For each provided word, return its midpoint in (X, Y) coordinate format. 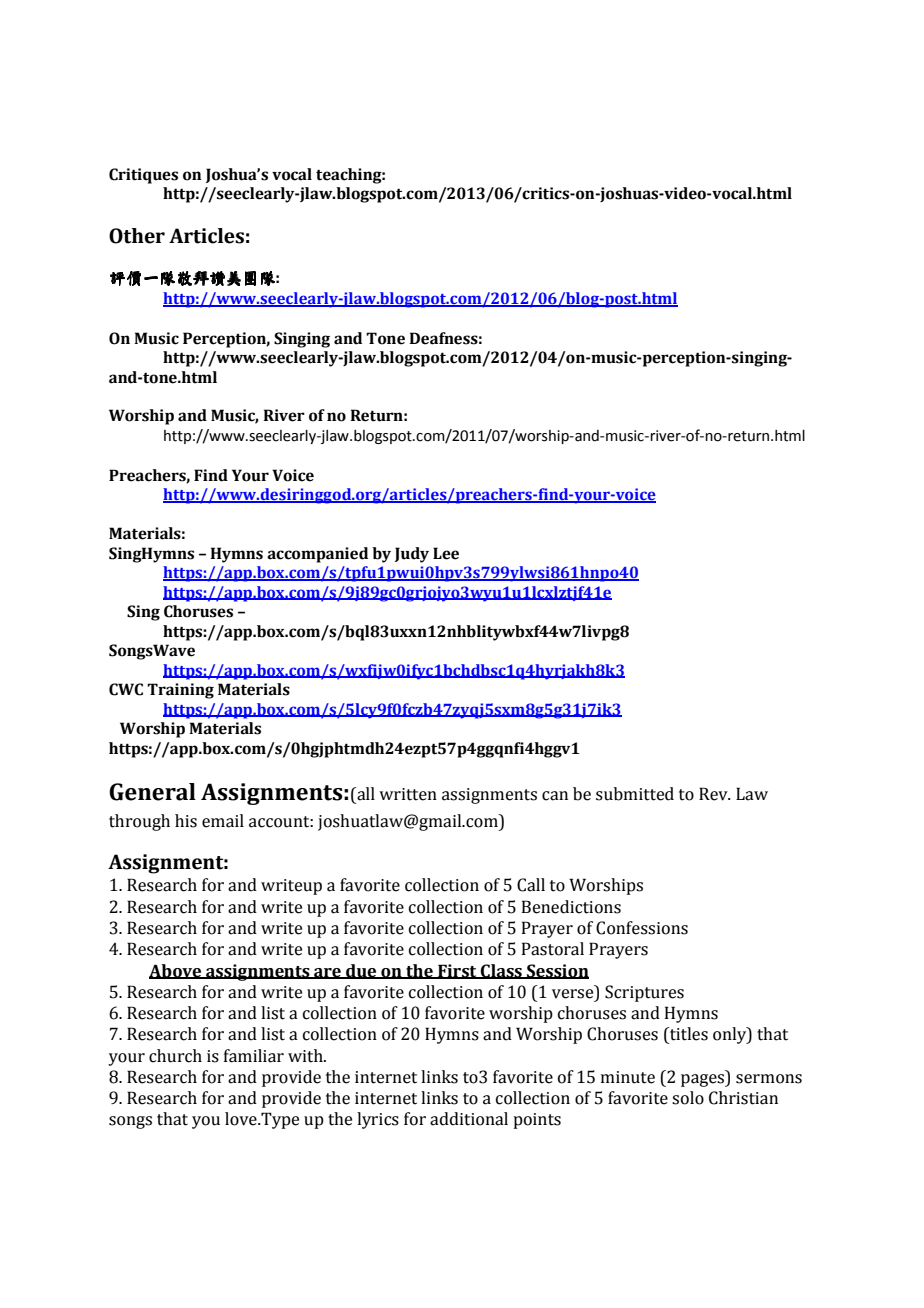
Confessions (642, 928)
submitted (635, 794)
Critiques (143, 176)
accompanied (317, 555)
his (186, 821)
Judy (412, 555)
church (175, 1056)
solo (688, 1098)
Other (137, 236)
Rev (714, 794)
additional (469, 1119)
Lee (446, 553)
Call (531, 885)
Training (180, 691)
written (408, 794)
